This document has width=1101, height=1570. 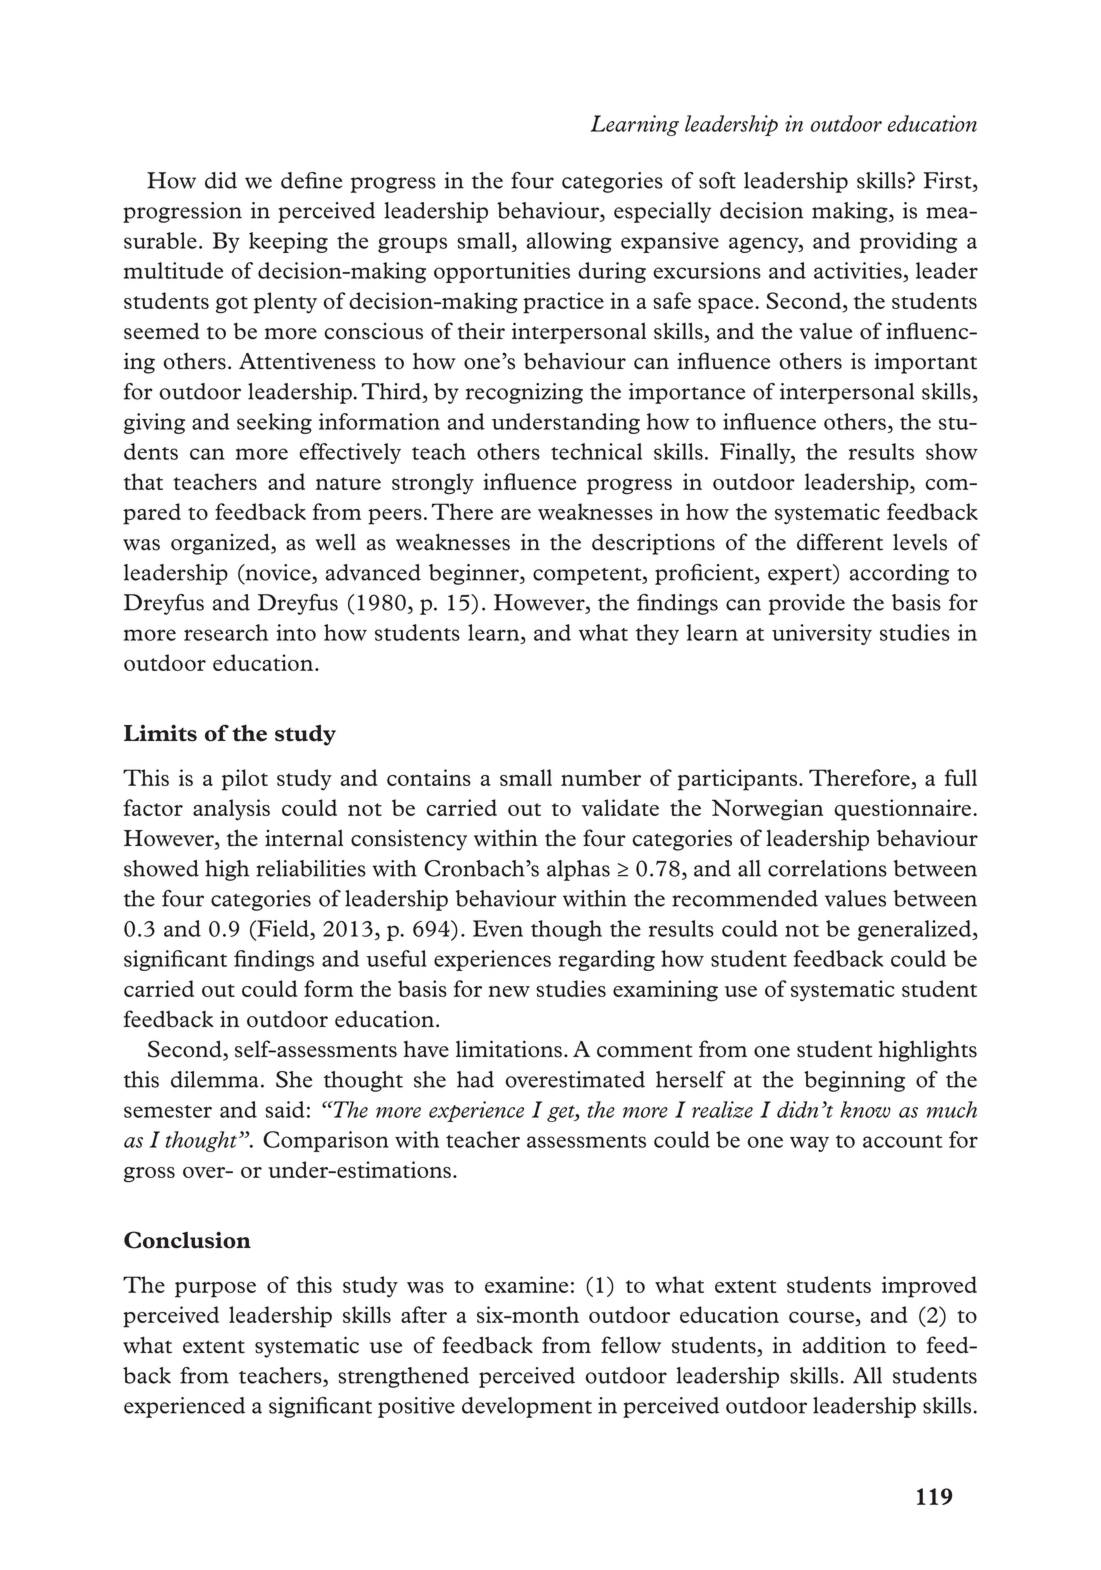 What do you see at coordinates (908, 242) in the document?
I see `providing` at bounding box center [908, 242].
